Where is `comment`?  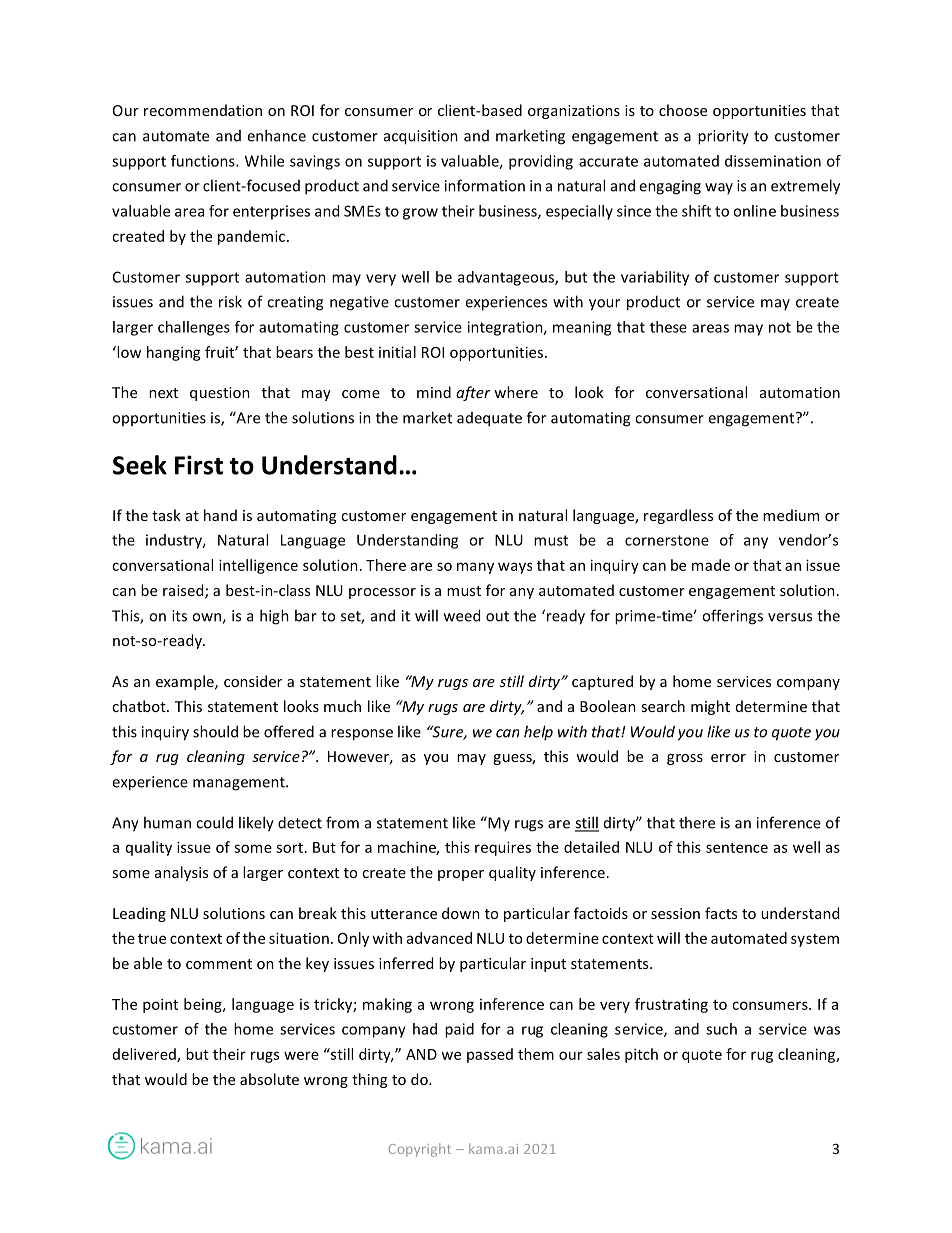
comment is located at coordinates (219, 964).
